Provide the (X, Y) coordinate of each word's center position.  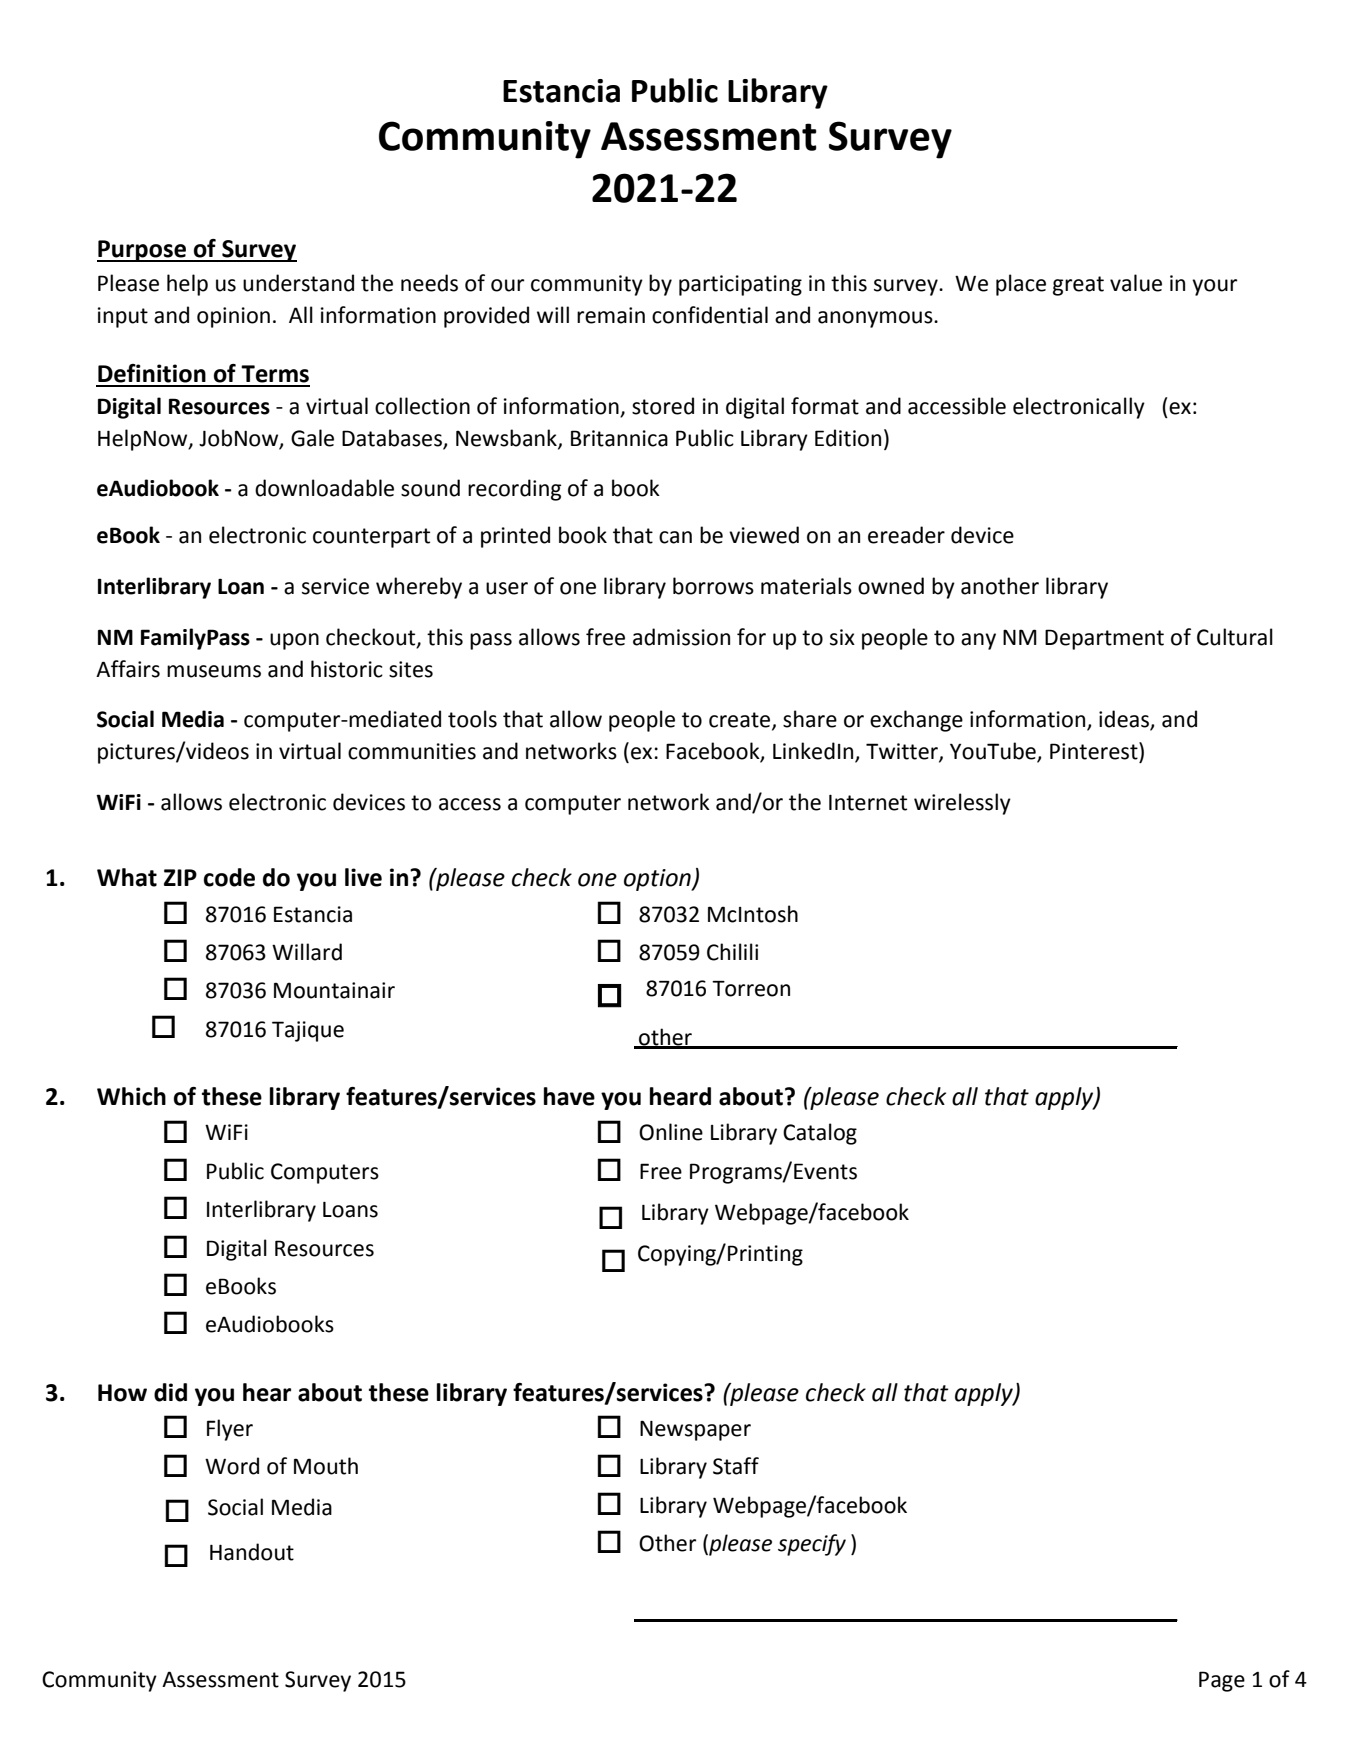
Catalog (820, 1134)
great (1078, 286)
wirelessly (962, 804)
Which (131, 1096)
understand (298, 283)
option (658, 880)
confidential (710, 315)
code (229, 877)
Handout (252, 1552)
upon (294, 641)
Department (1104, 639)
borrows (713, 586)
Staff (736, 1466)
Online (671, 1132)
